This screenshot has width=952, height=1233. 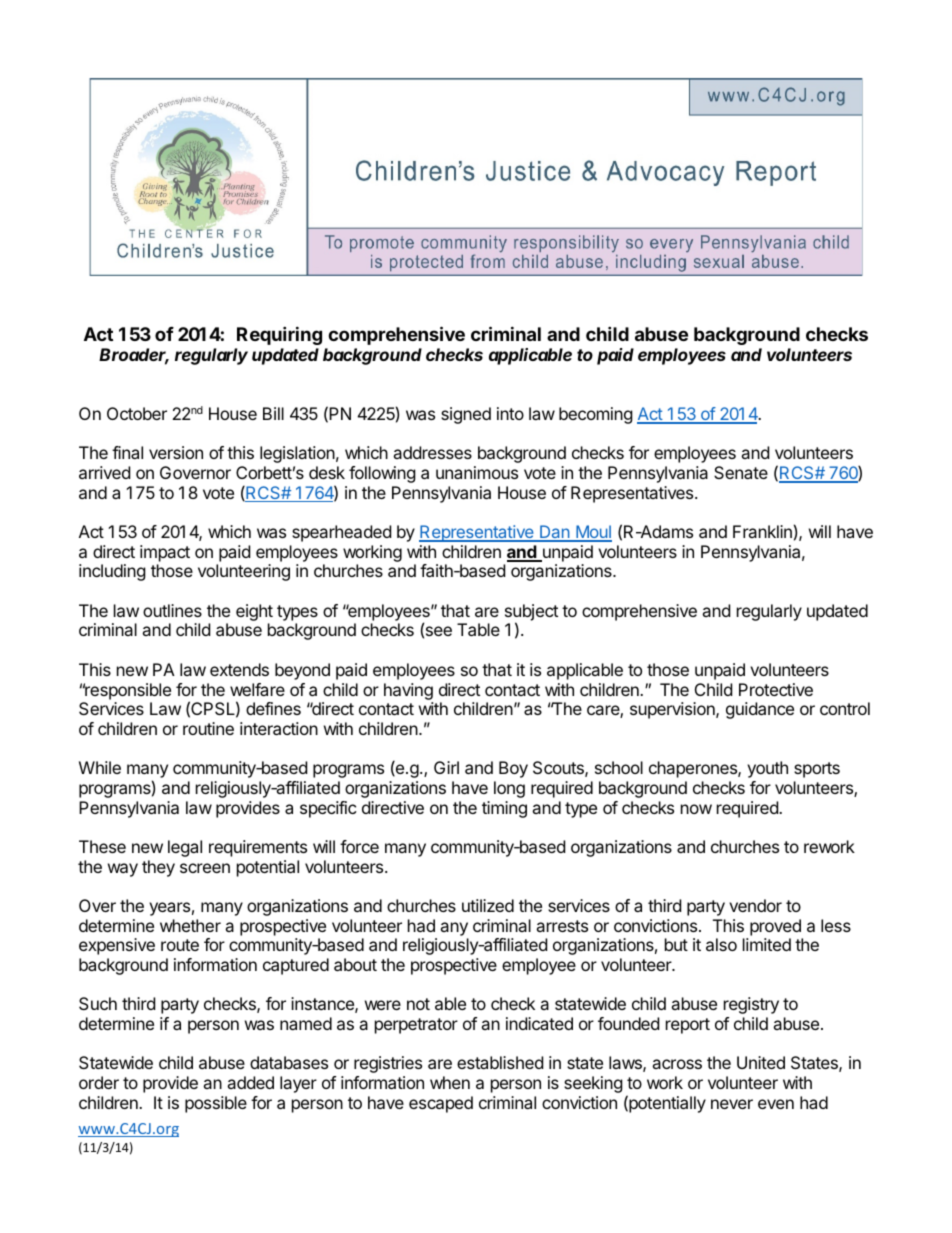 I want to click on subject, so click(x=531, y=613).
